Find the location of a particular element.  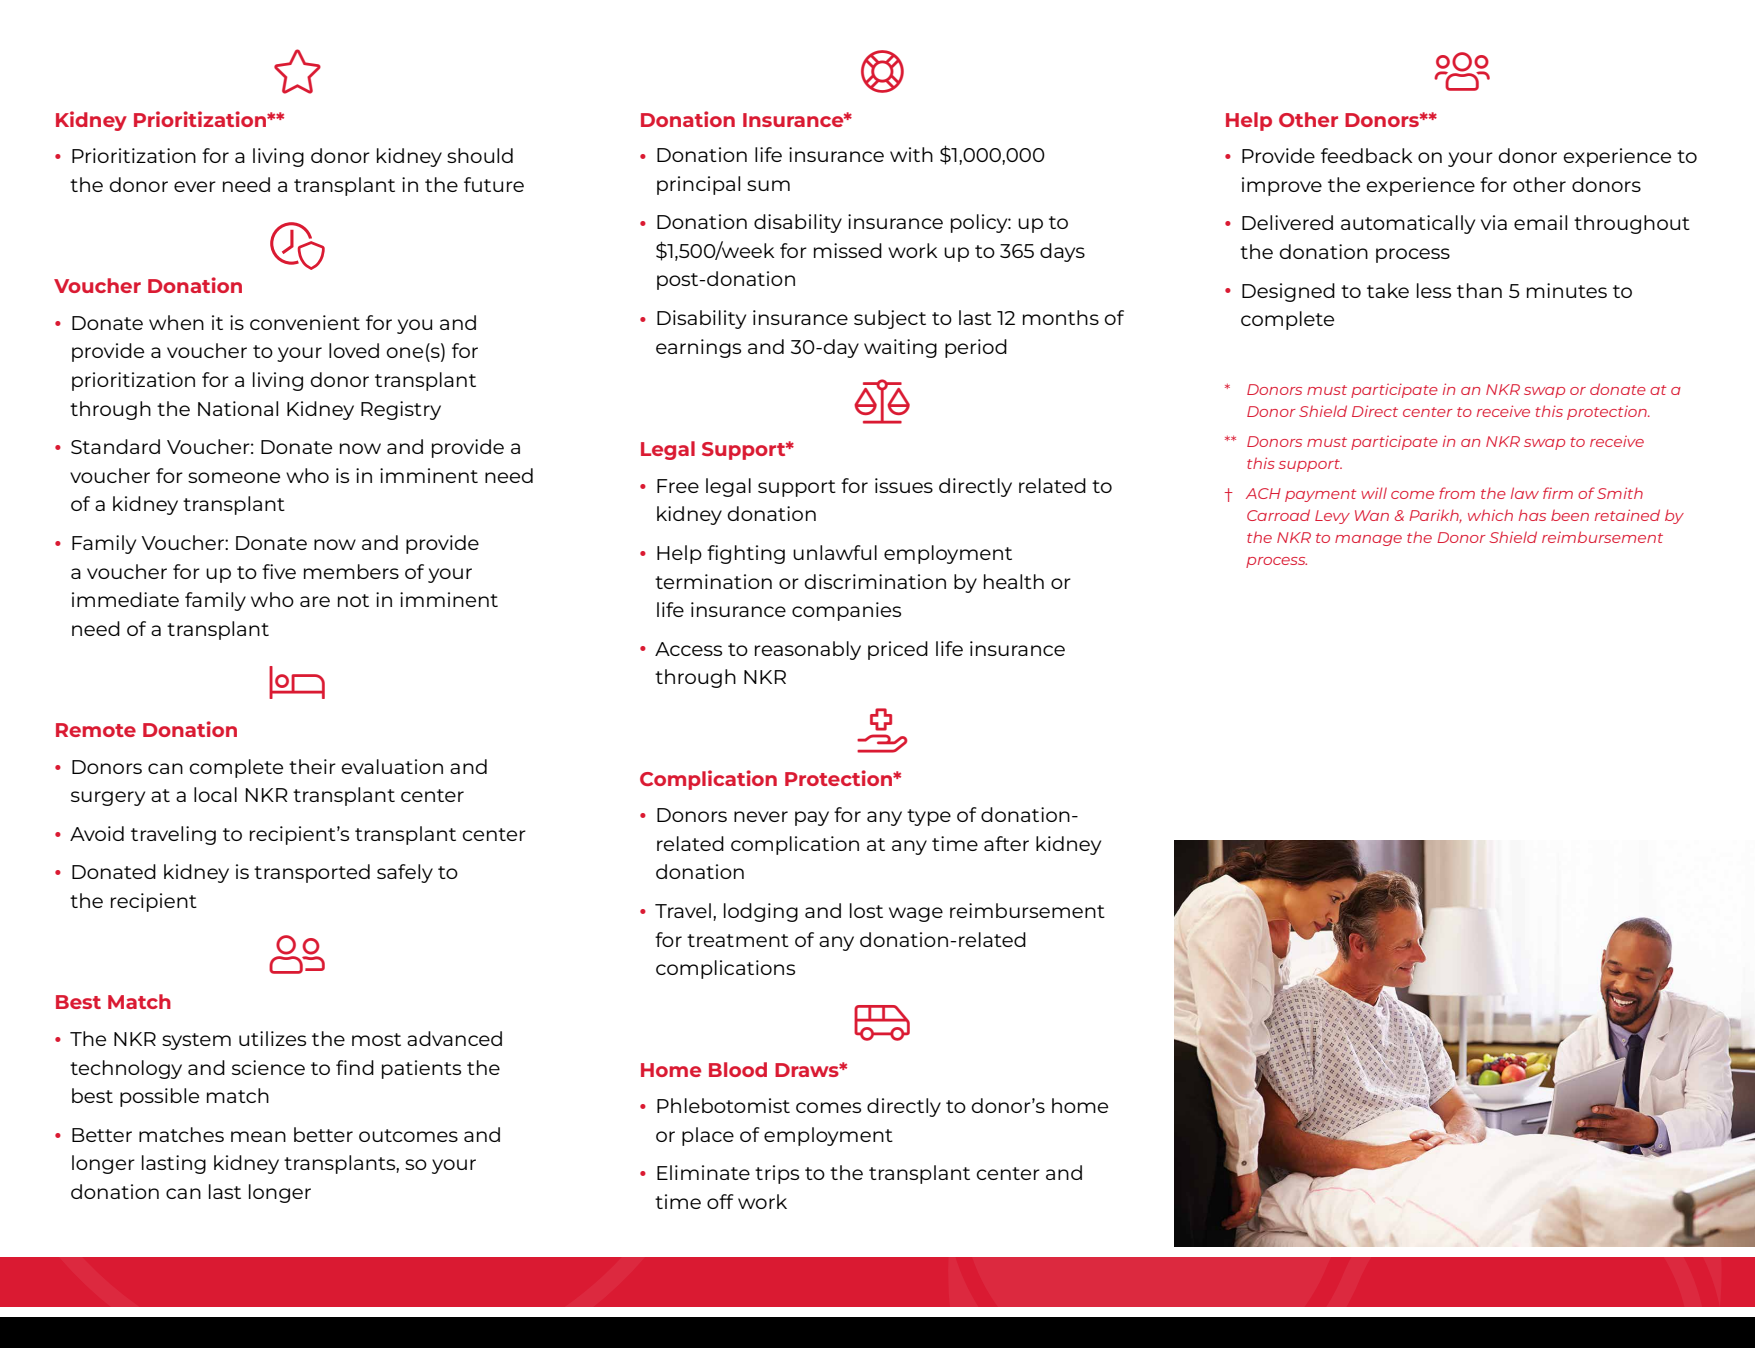

priced is located at coordinates (898, 650).
